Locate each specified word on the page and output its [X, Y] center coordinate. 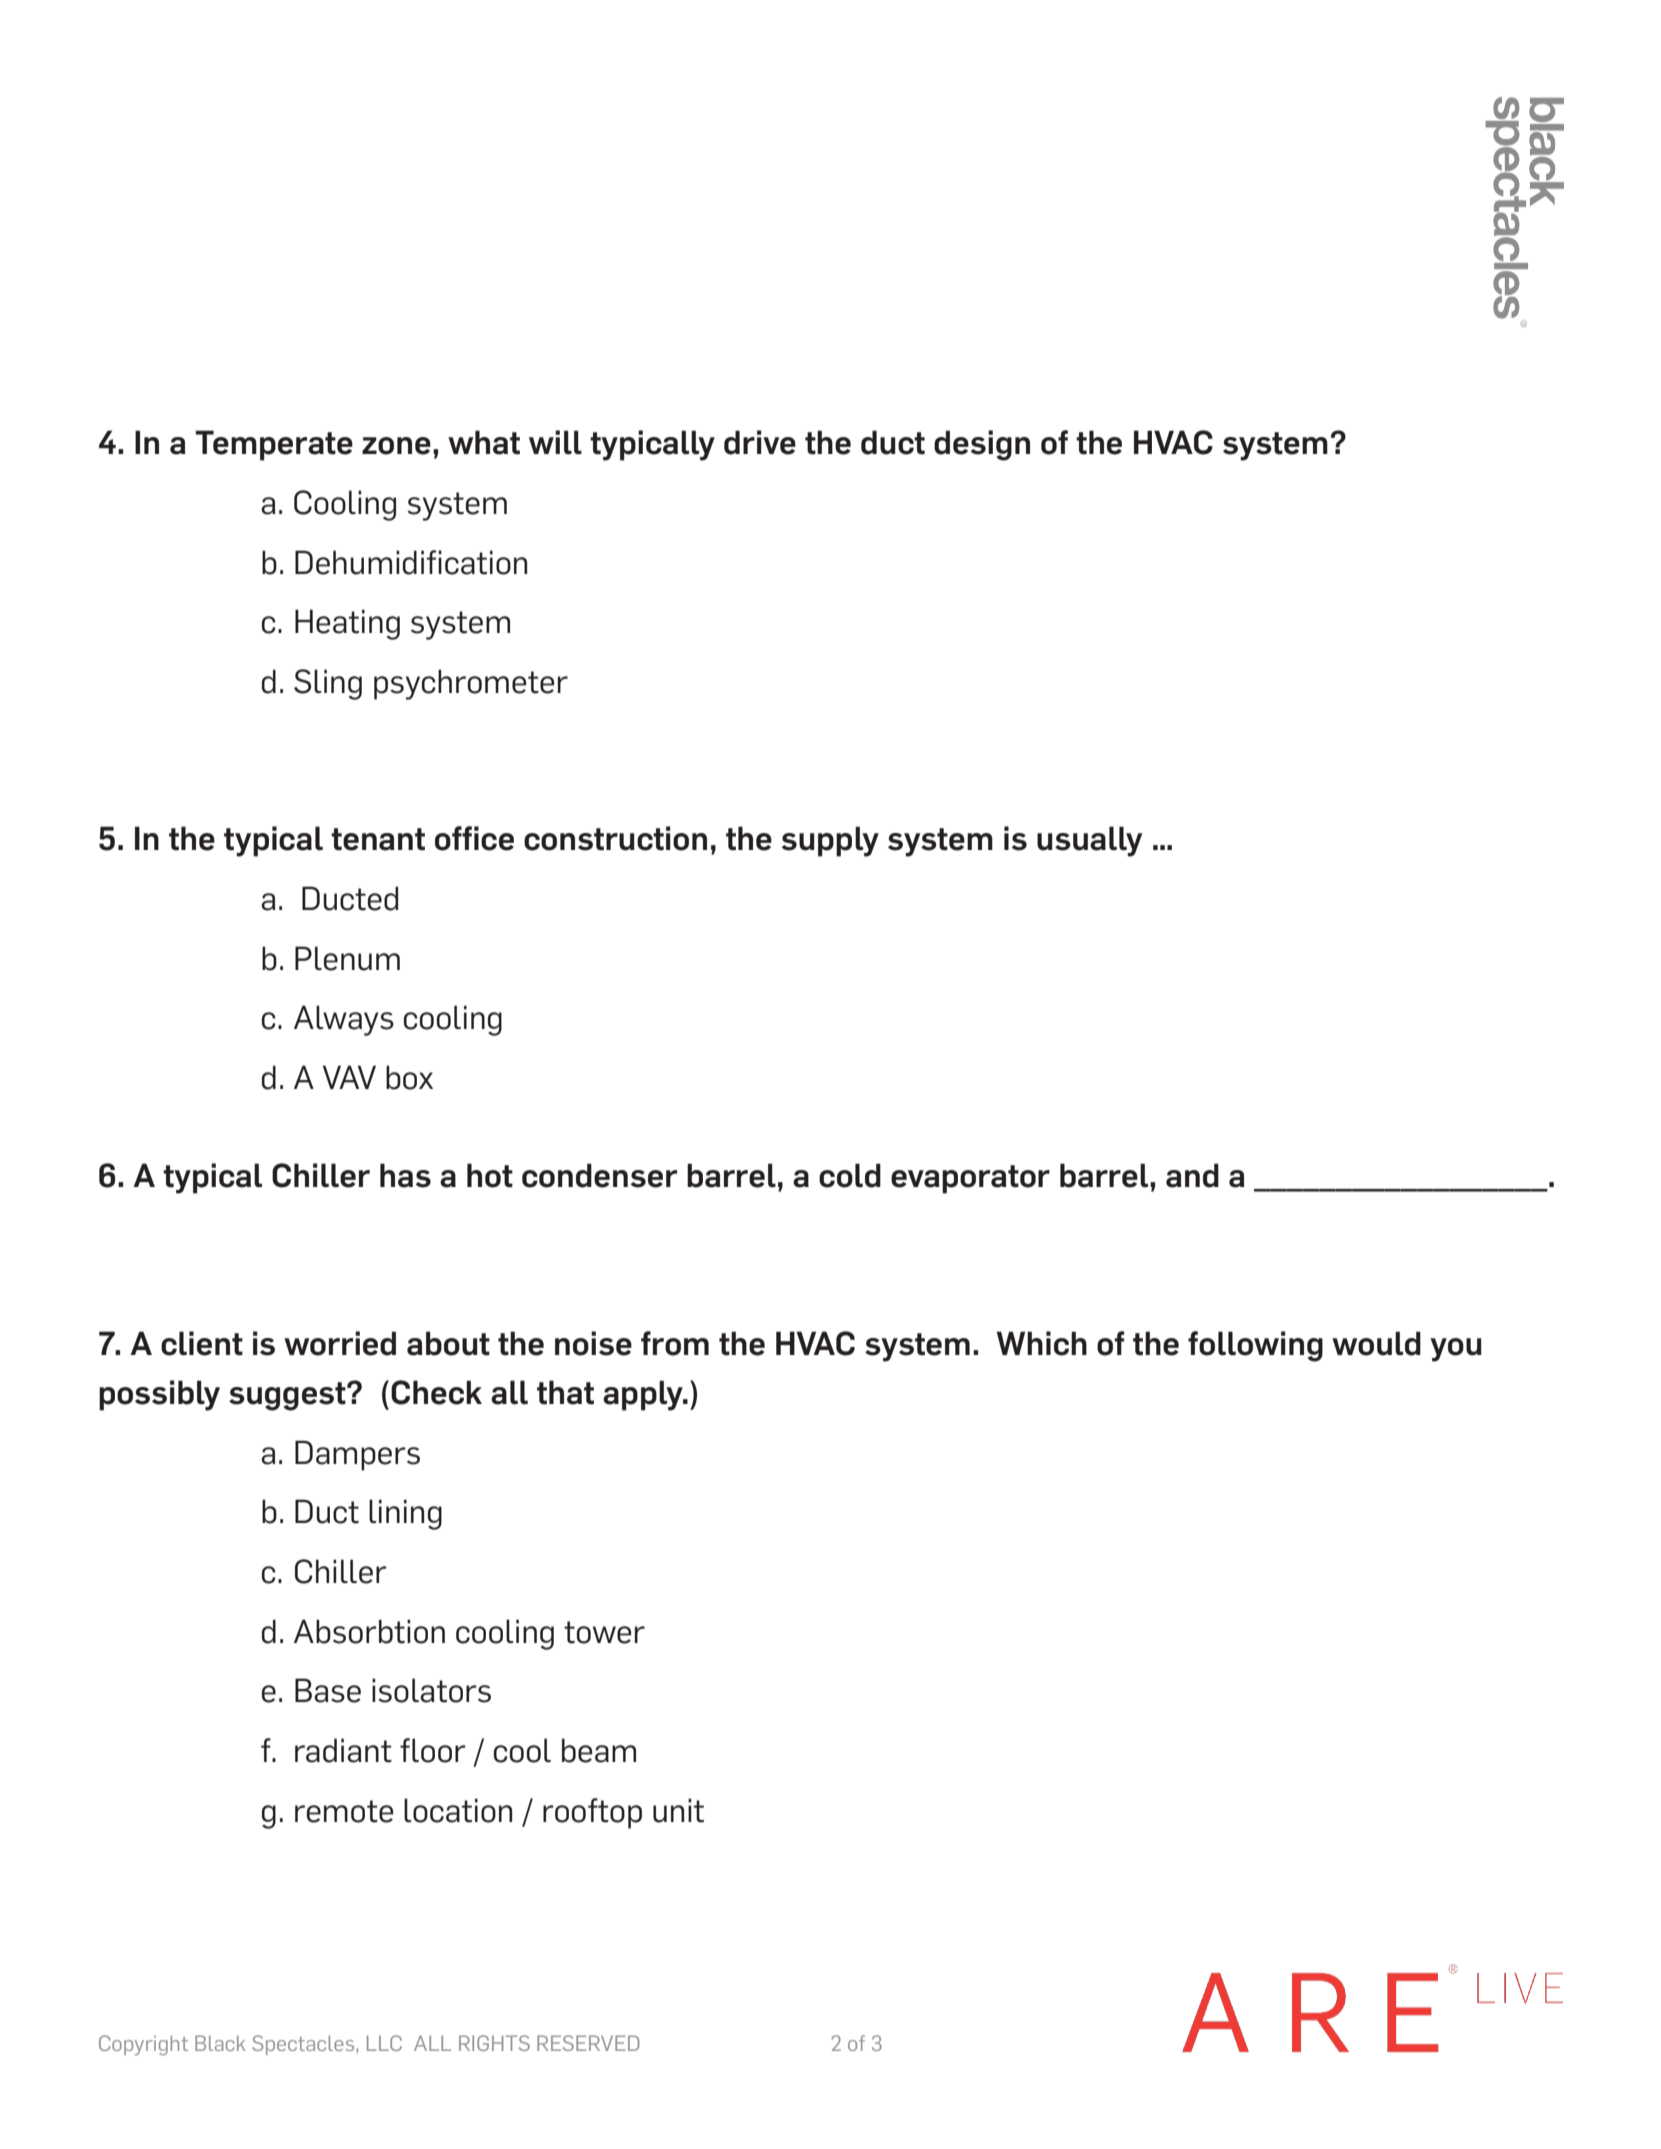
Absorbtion [369, 1631]
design [982, 445]
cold [850, 1175]
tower [604, 1632]
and [1192, 1175]
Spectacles [304, 2045]
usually [1089, 841]
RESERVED [588, 2043]
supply [830, 841]
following [1255, 1346]
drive [760, 442]
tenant [378, 839]
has [405, 1175]
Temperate [274, 445]
